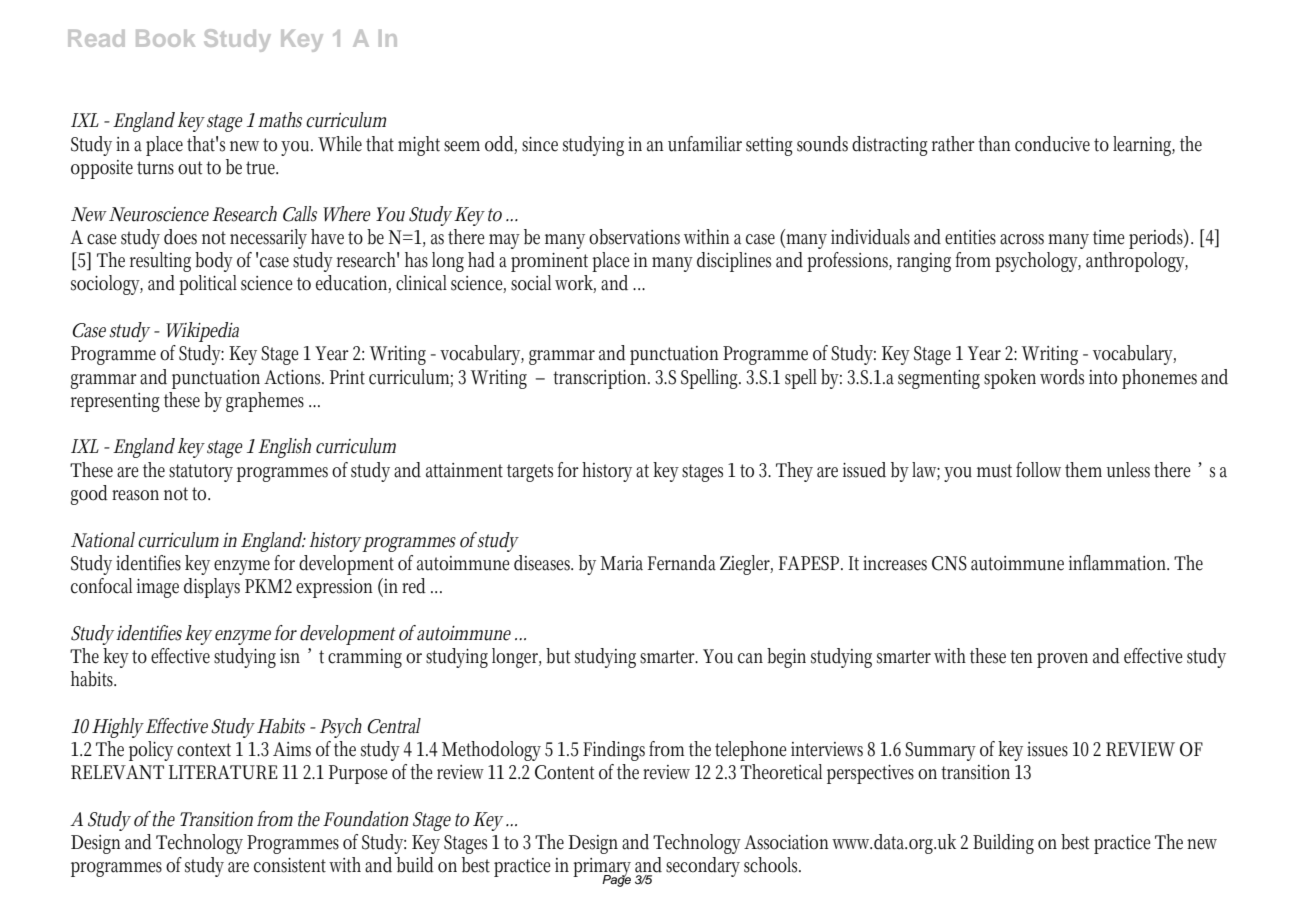  I want to click on observations, so click(634, 237).
